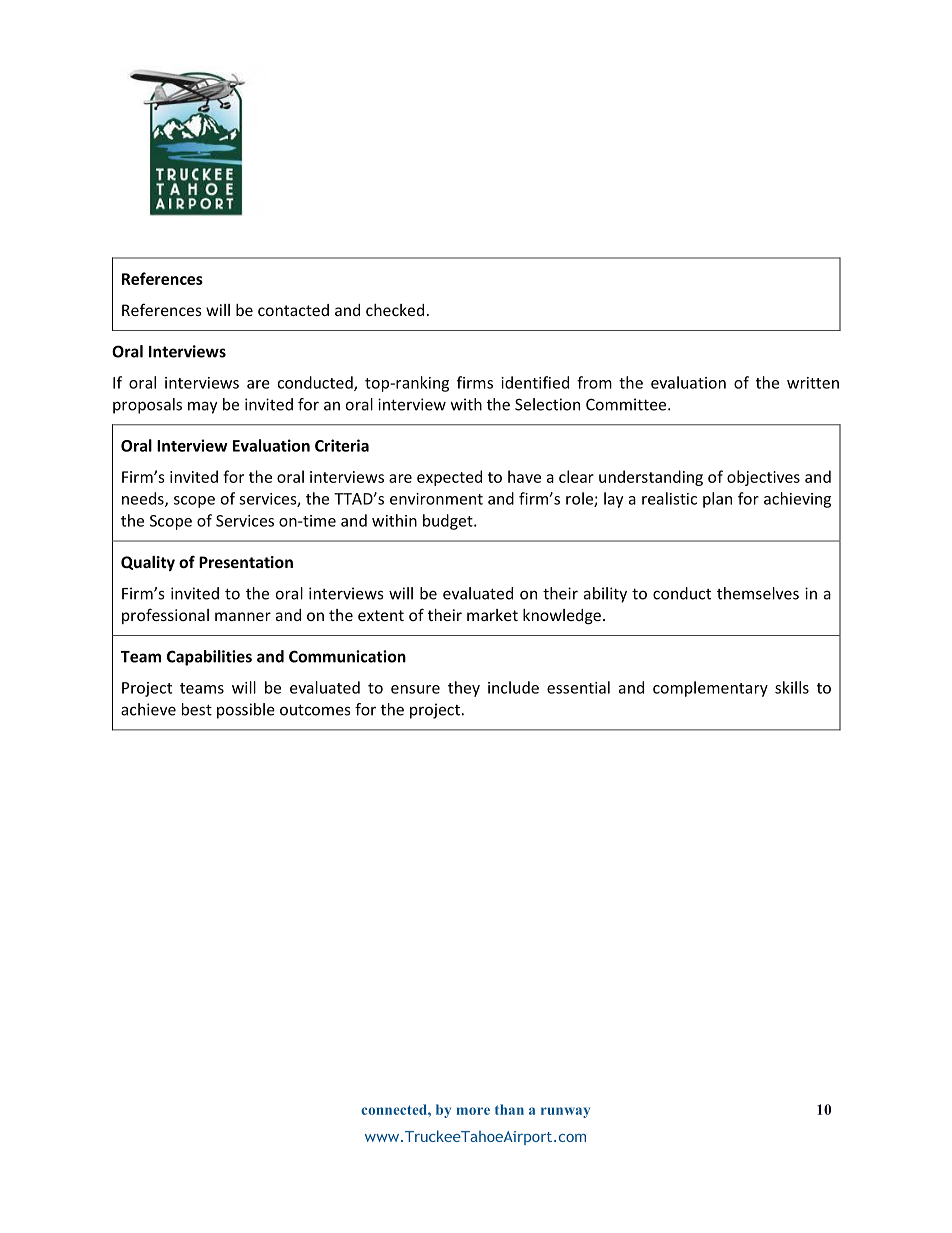  I want to click on contacted, so click(293, 310).
